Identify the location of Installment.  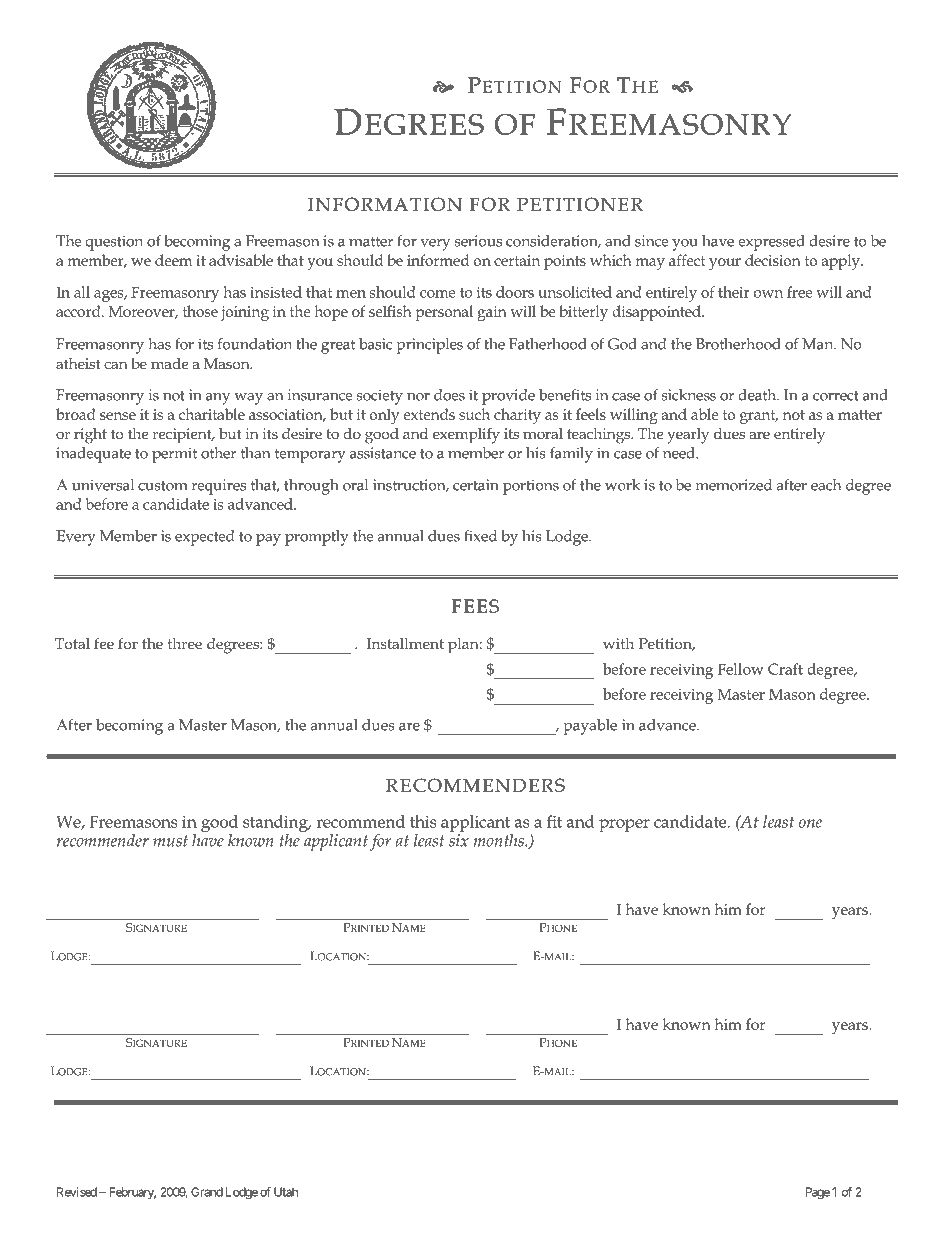
(405, 643).
